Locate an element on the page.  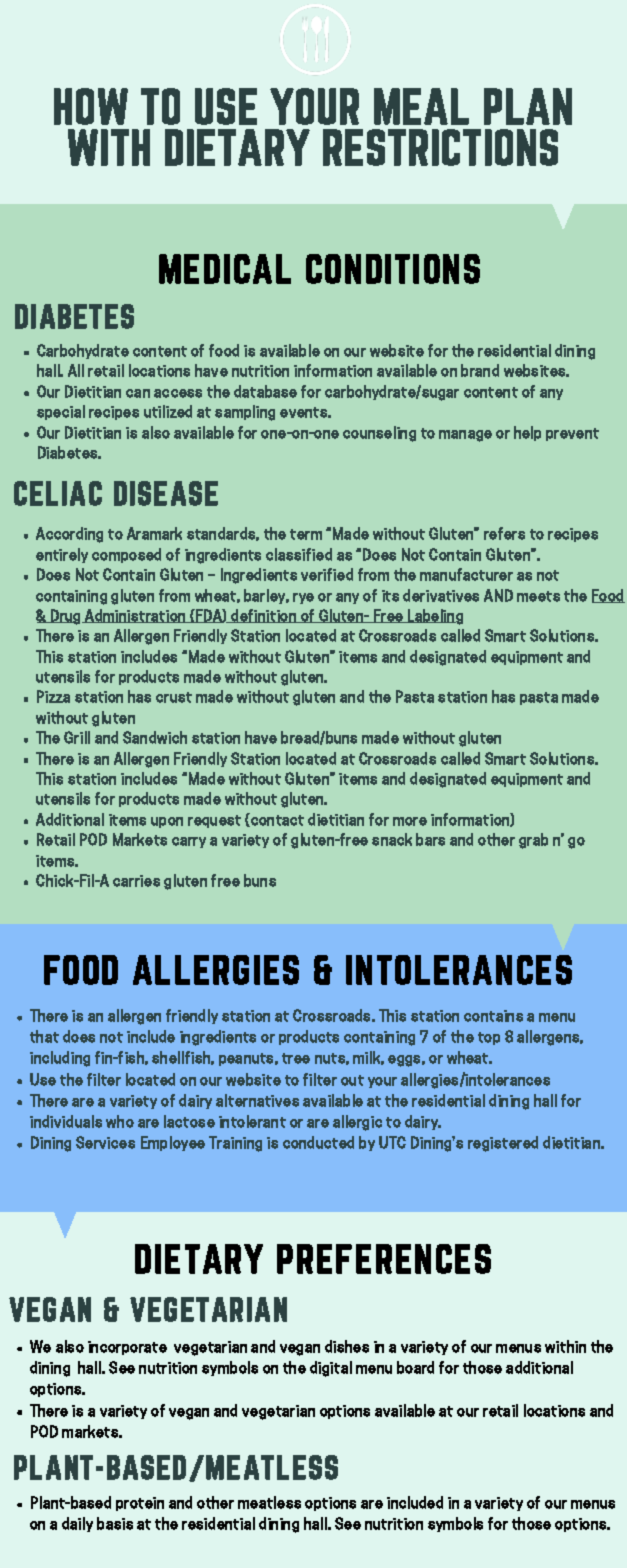
board is located at coordinates (415, 1367).
